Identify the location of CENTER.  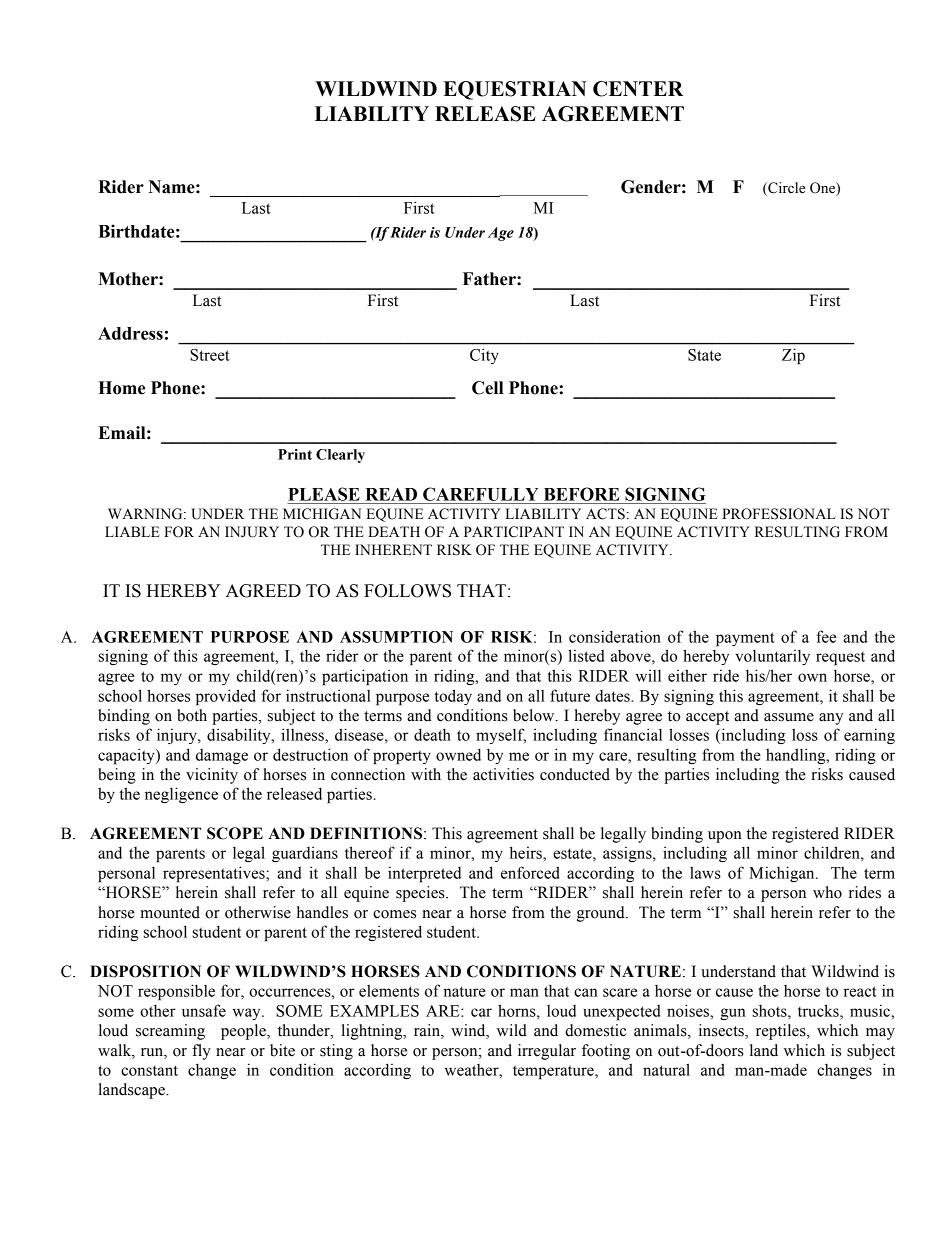
(638, 89).
